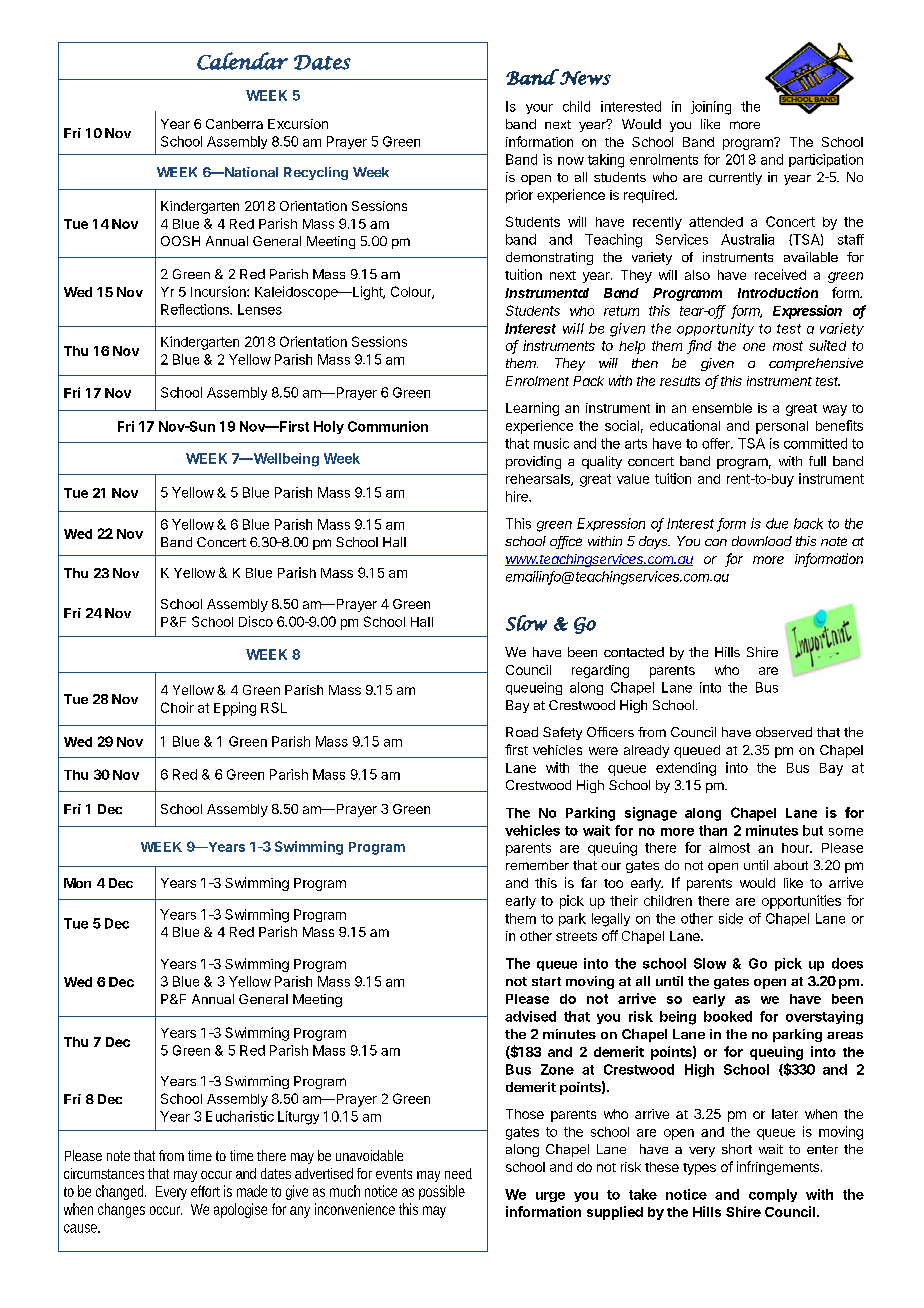 The image size is (924, 1308). I want to click on your, so click(539, 109).
